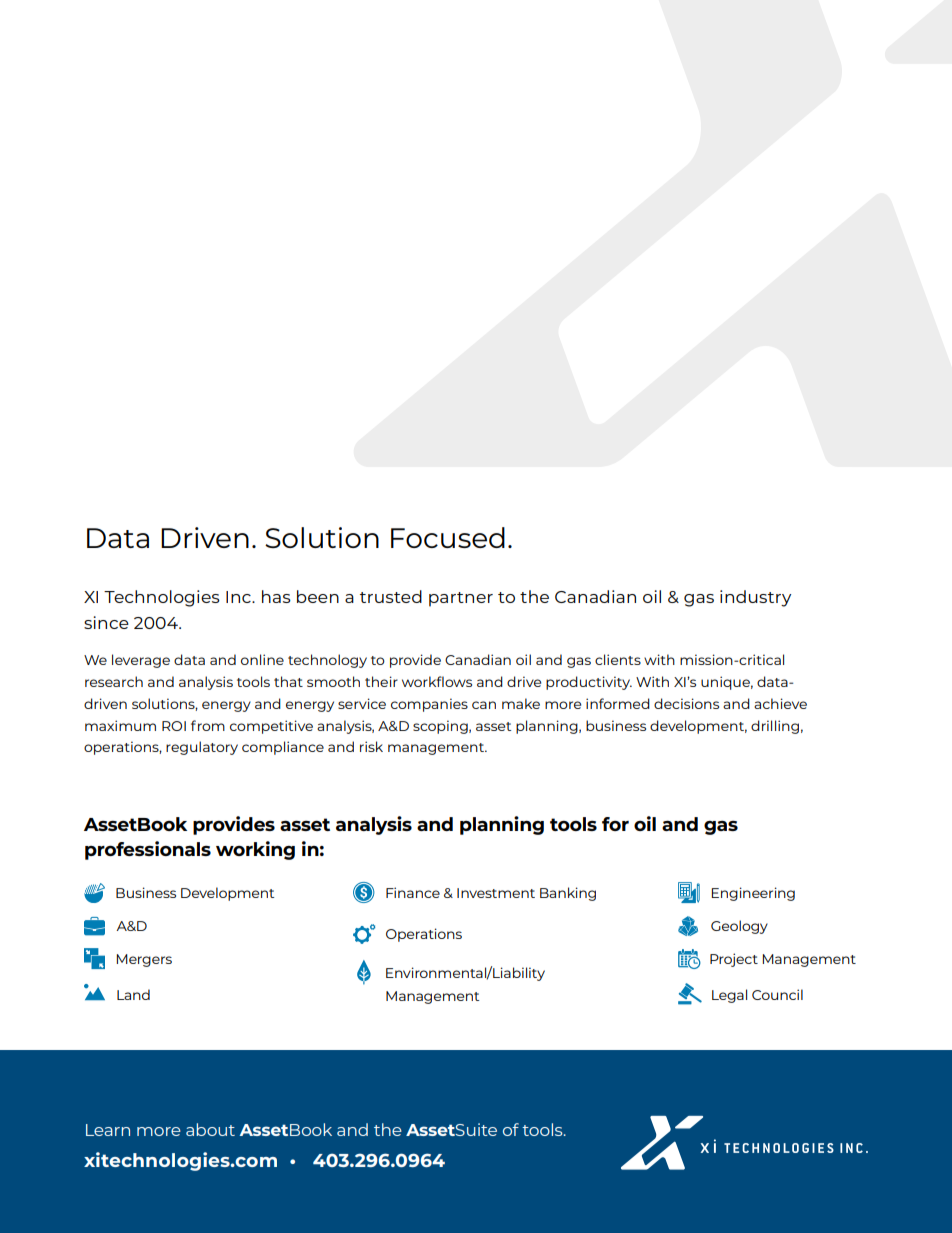  I want to click on Finance, so click(413, 892).
